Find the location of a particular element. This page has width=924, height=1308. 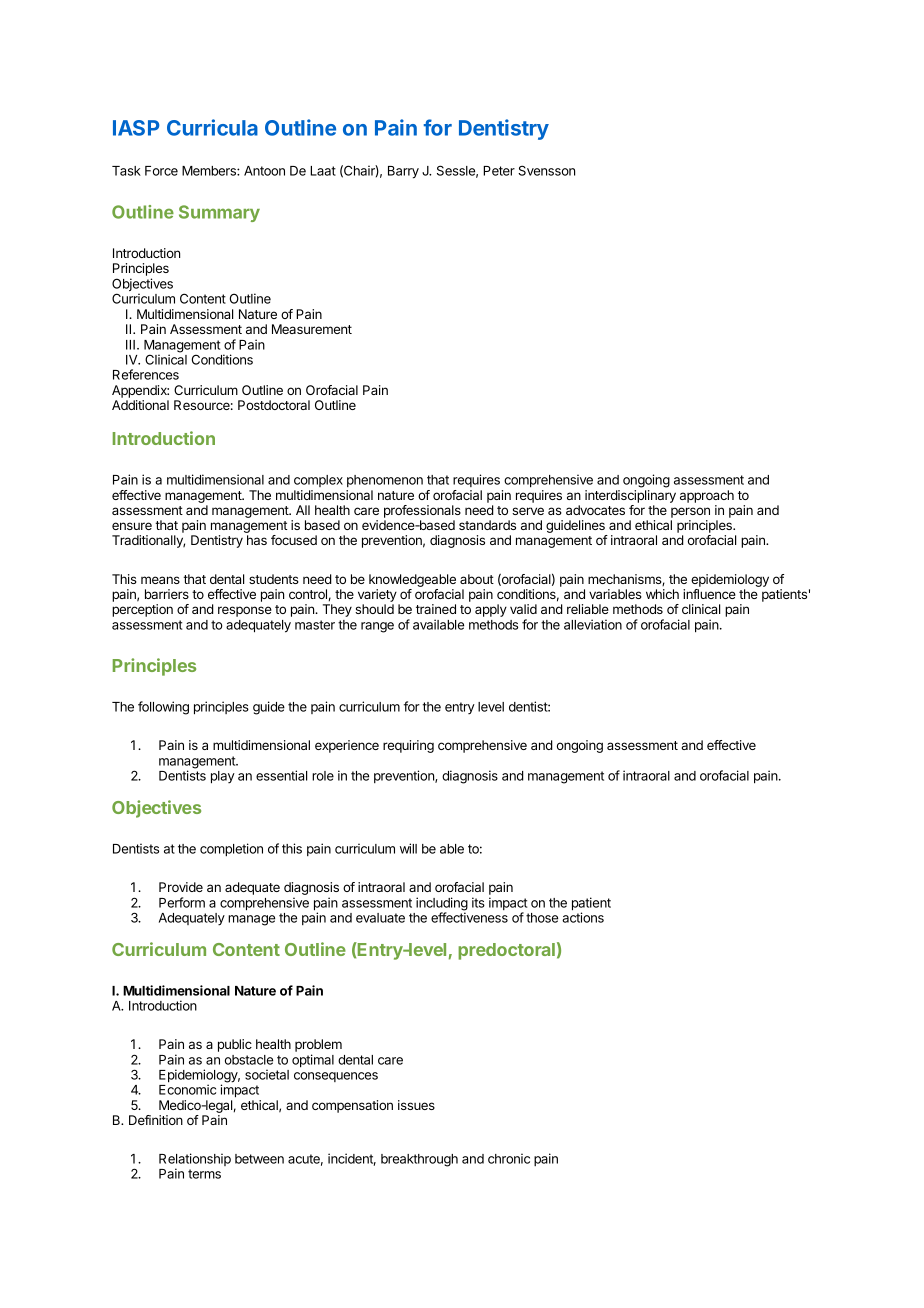

Relationship is located at coordinates (195, 1161).
